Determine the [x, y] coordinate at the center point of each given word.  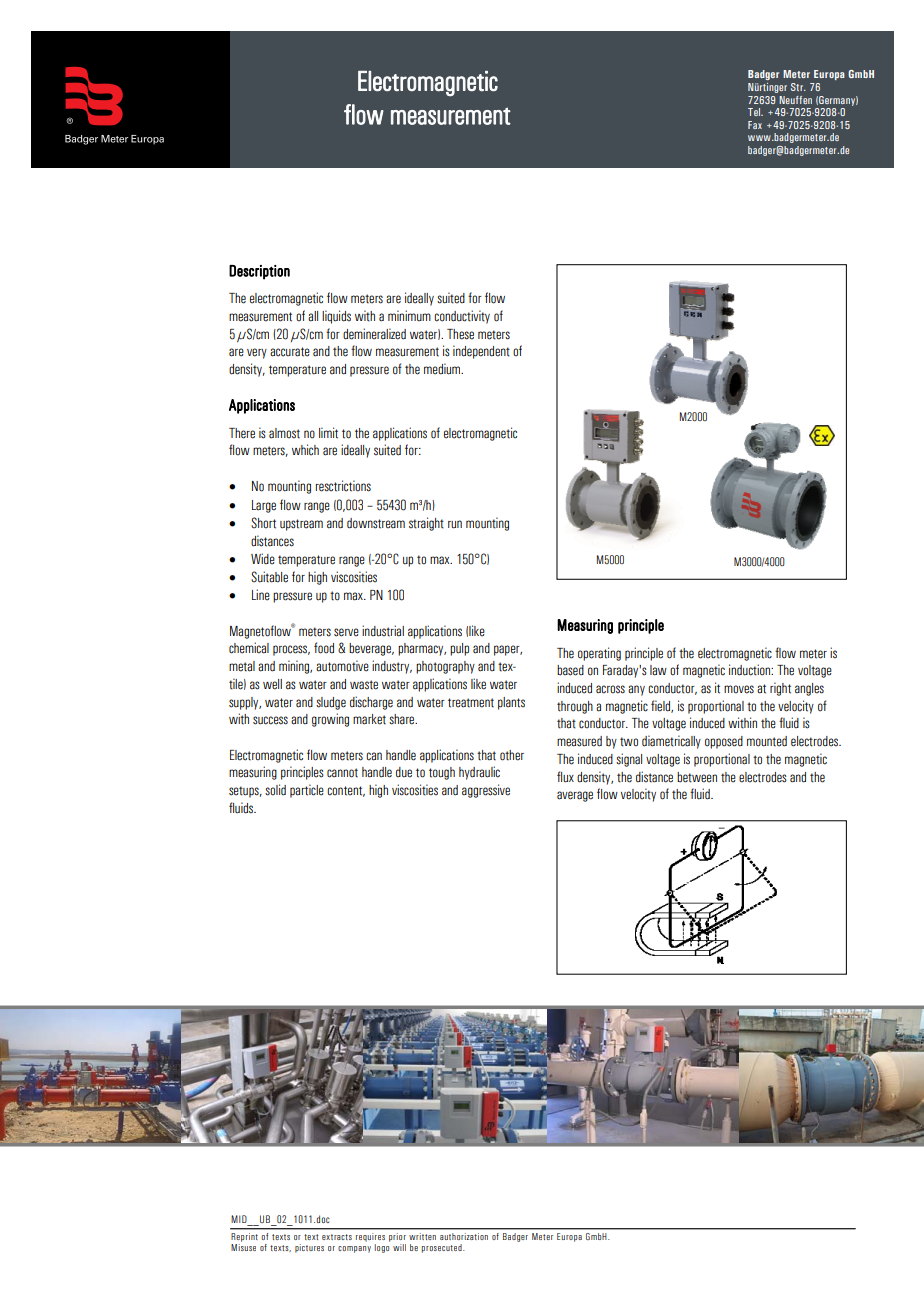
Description [259, 272]
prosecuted [443, 1248]
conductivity [462, 317]
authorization [464, 1236]
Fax [755, 125]
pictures [309, 1248]
